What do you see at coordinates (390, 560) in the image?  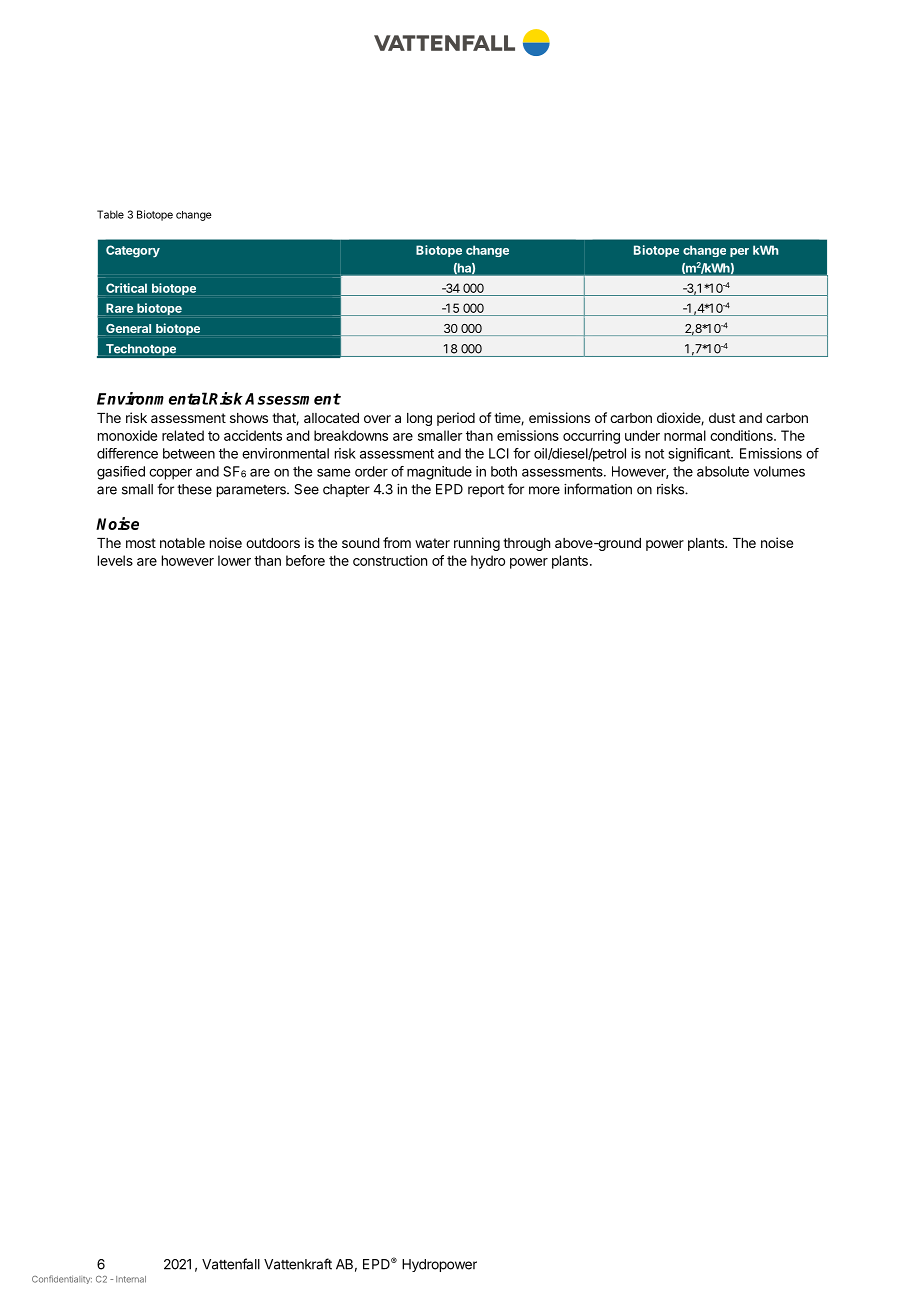 I see `construction` at bounding box center [390, 560].
